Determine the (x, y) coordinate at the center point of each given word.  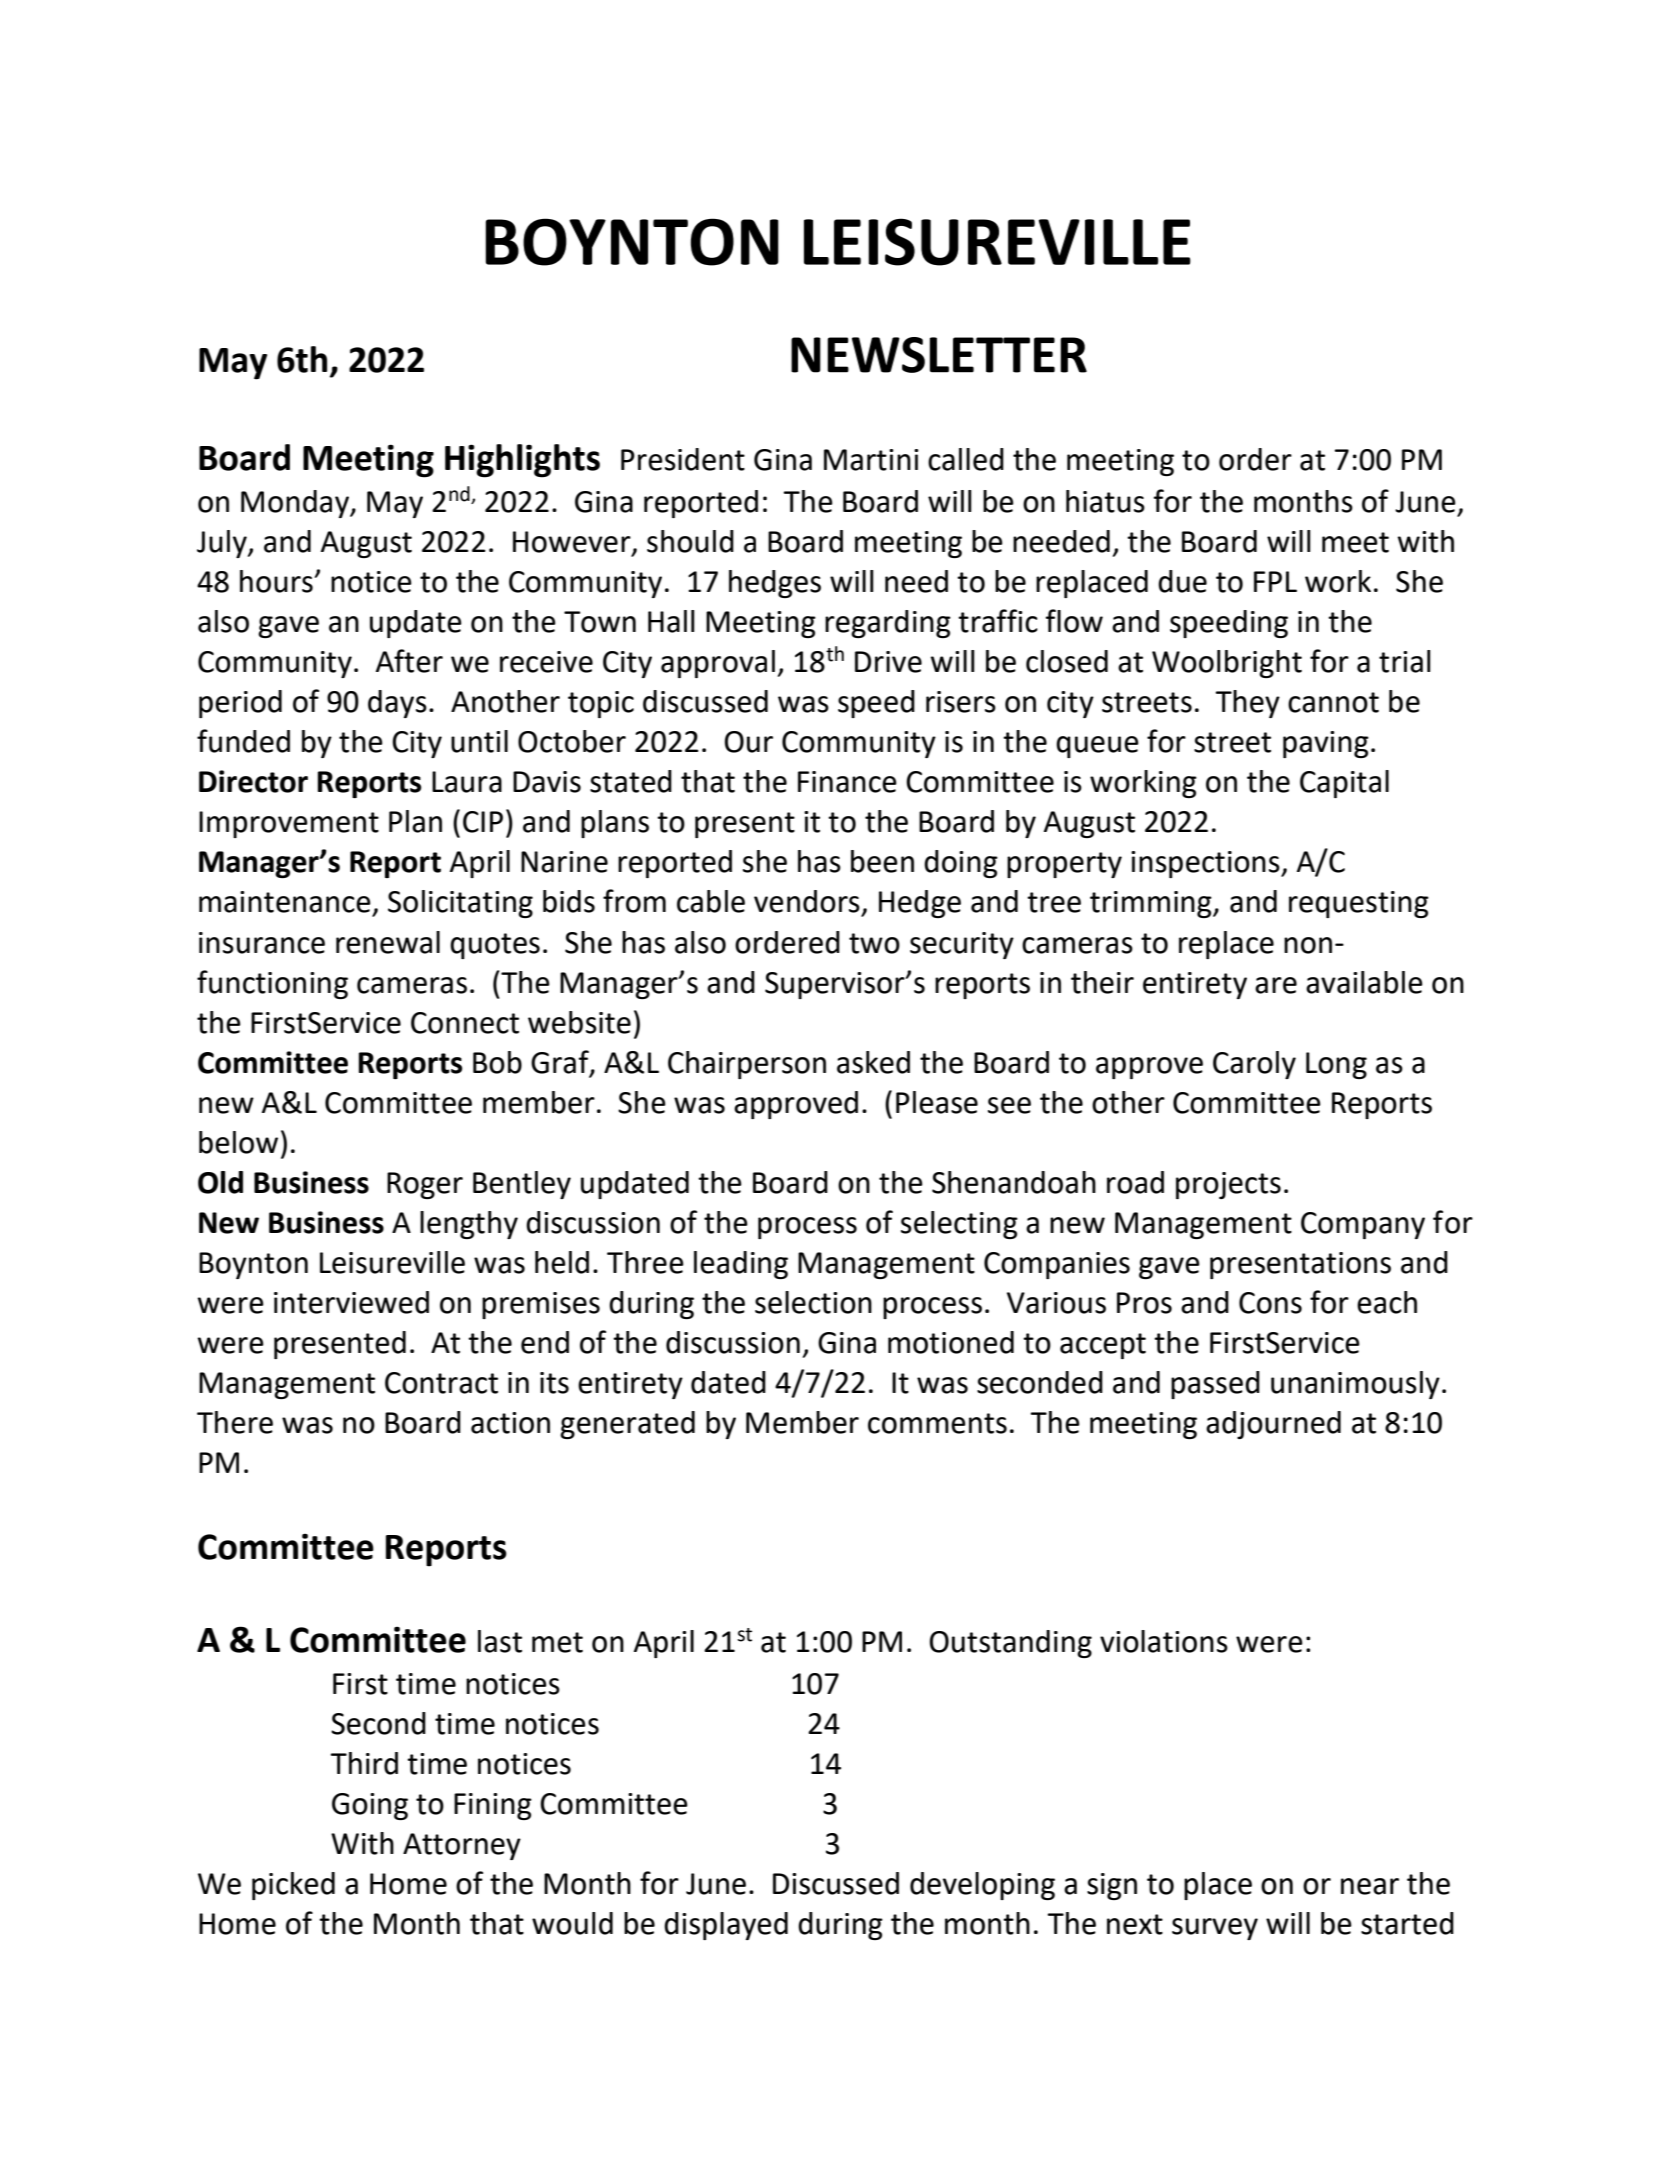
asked (873, 1062)
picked (293, 1886)
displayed (726, 1926)
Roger (425, 1185)
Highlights (522, 461)
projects (1228, 1185)
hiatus (1105, 501)
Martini (871, 460)
